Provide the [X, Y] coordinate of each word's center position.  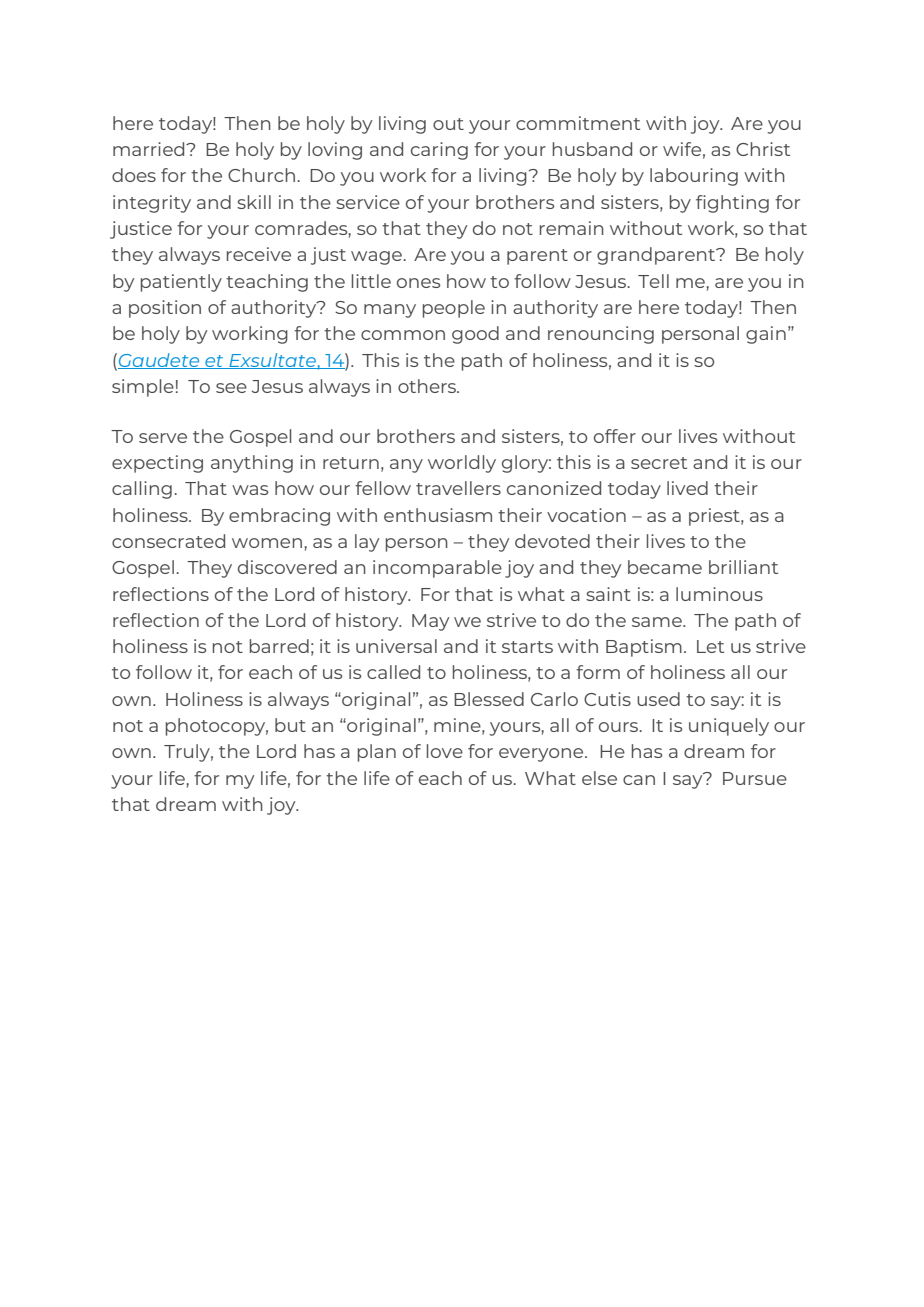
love [445, 751]
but [290, 725]
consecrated [168, 541]
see [231, 388]
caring [439, 151]
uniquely [729, 727]
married [150, 149]
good [475, 335]
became [665, 567]
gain [766, 335]
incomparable [437, 569]
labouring [694, 177]
